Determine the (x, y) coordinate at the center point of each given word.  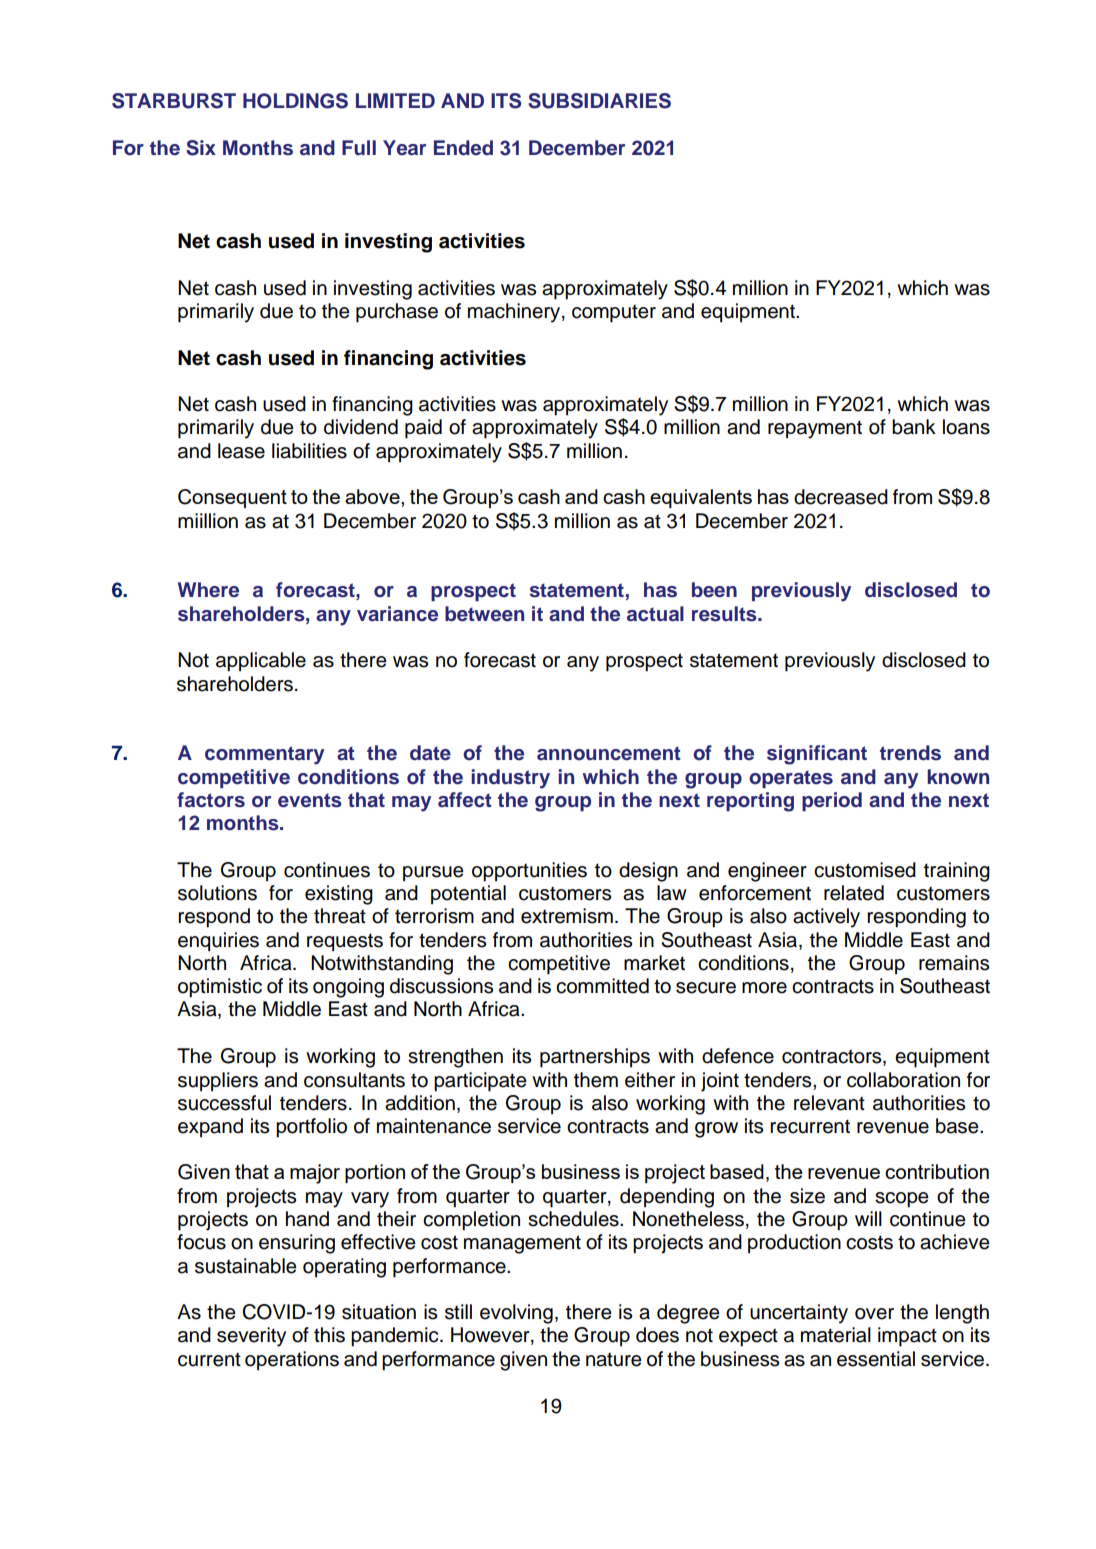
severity (251, 1337)
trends (910, 753)
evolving (516, 1314)
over (874, 1314)
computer (614, 313)
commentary (264, 755)
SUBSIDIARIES (599, 101)
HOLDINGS (295, 101)
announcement (609, 753)
